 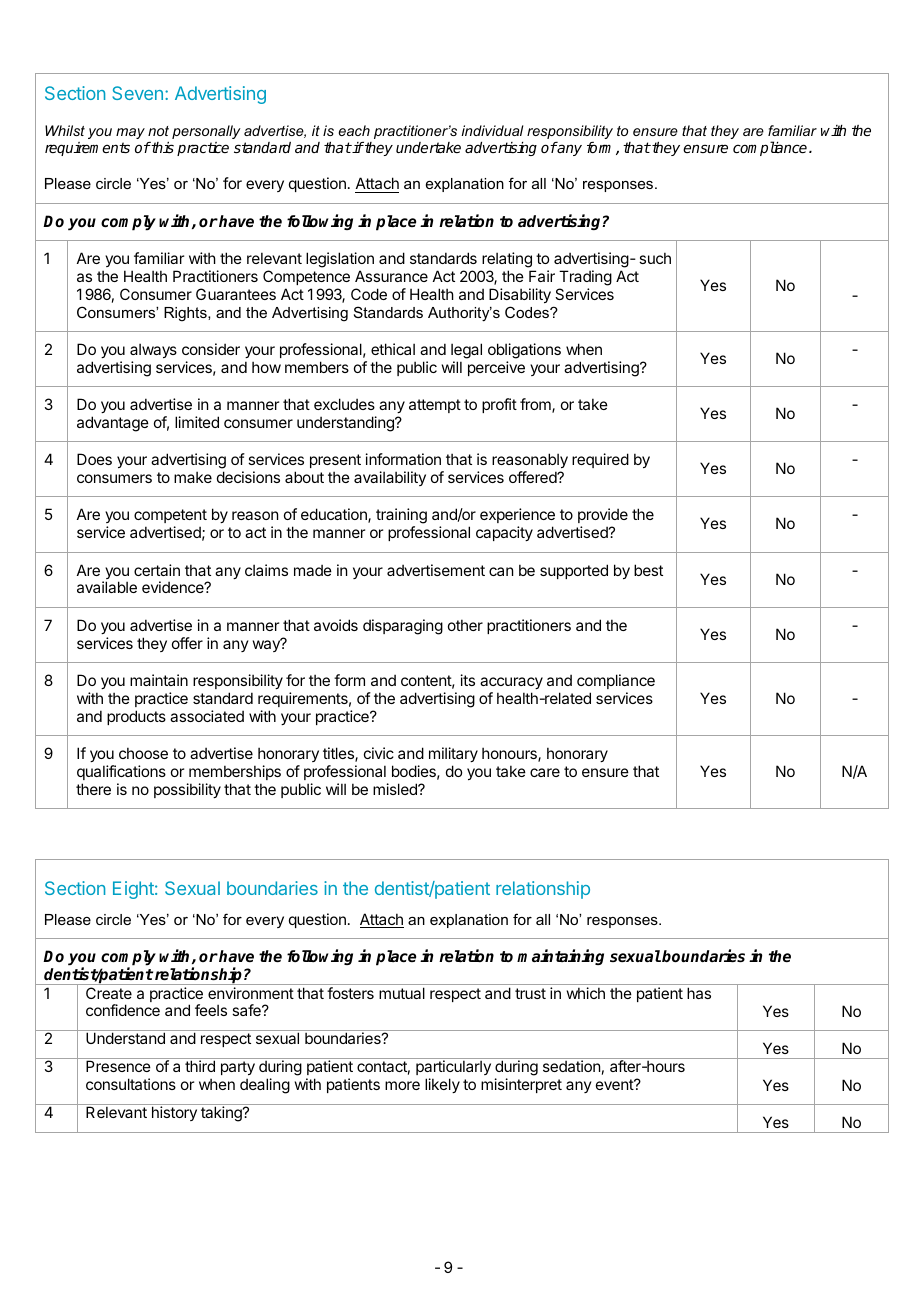 I want to click on possibility, so click(x=187, y=790).
